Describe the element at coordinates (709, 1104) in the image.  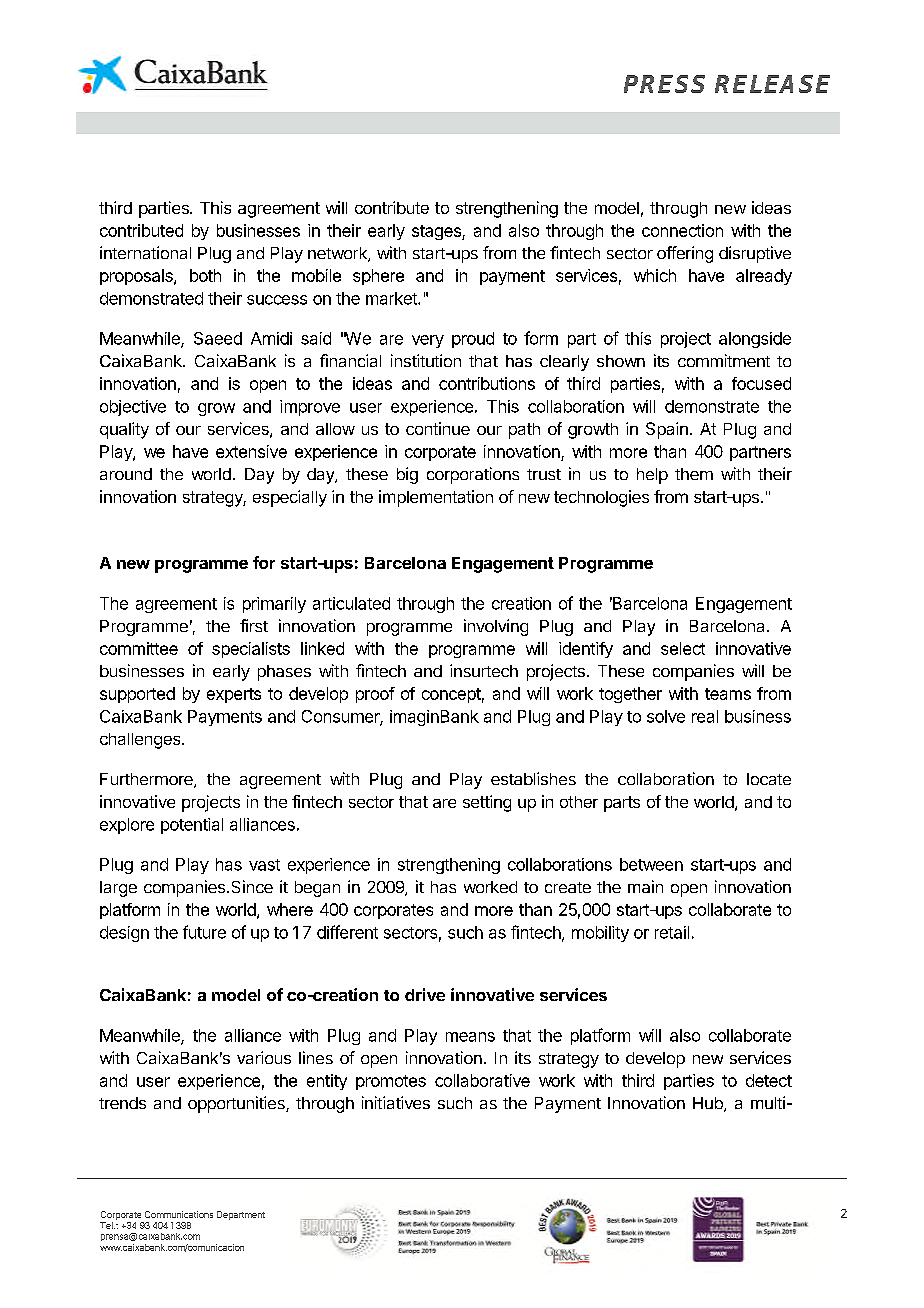
I see `Hub` at that location.
